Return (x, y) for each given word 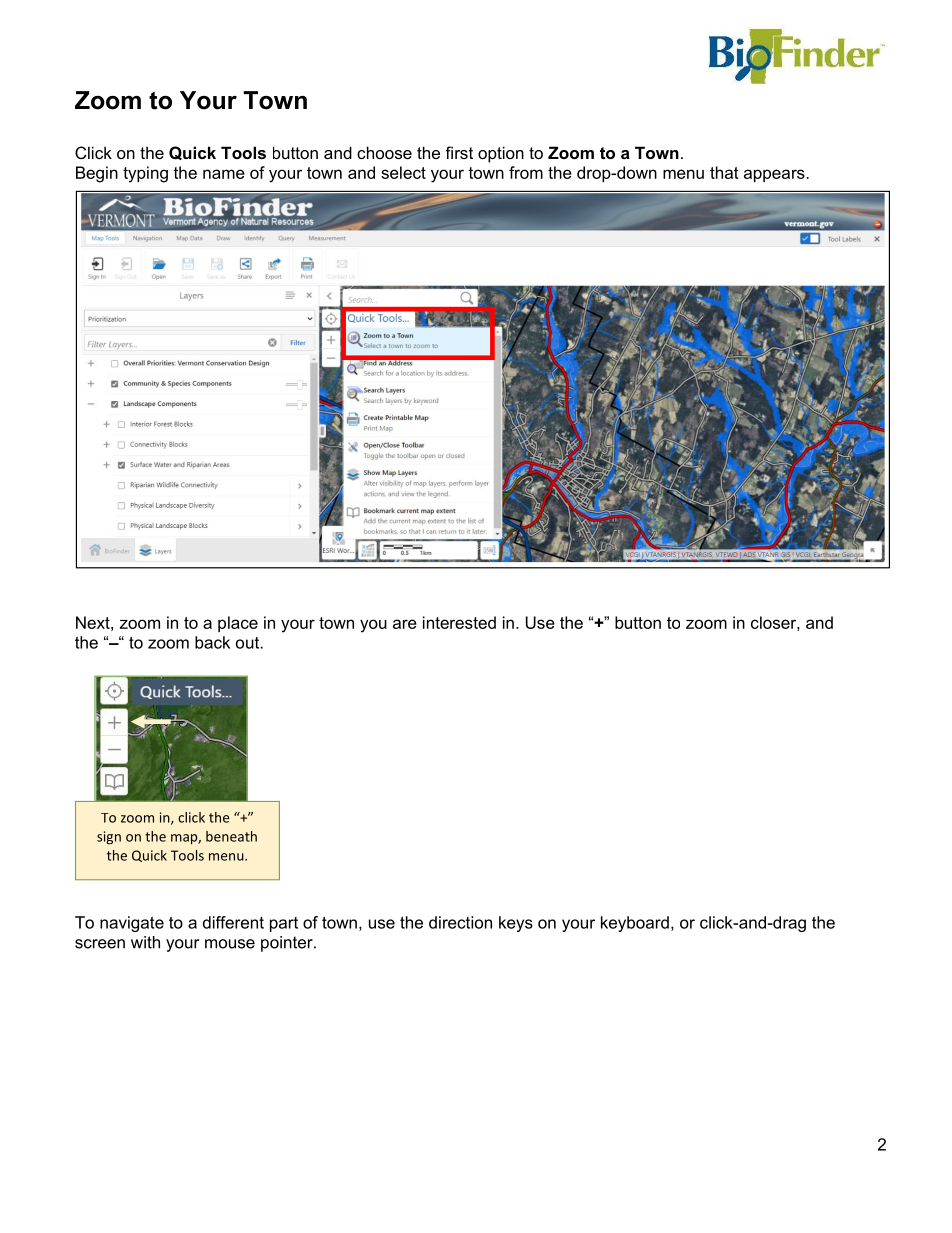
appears (775, 175)
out (248, 643)
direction (460, 922)
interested (459, 622)
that (724, 172)
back (212, 642)
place (238, 624)
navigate (132, 924)
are (405, 624)
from (526, 172)
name (224, 174)
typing (145, 174)
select (403, 172)
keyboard (635, 924)
